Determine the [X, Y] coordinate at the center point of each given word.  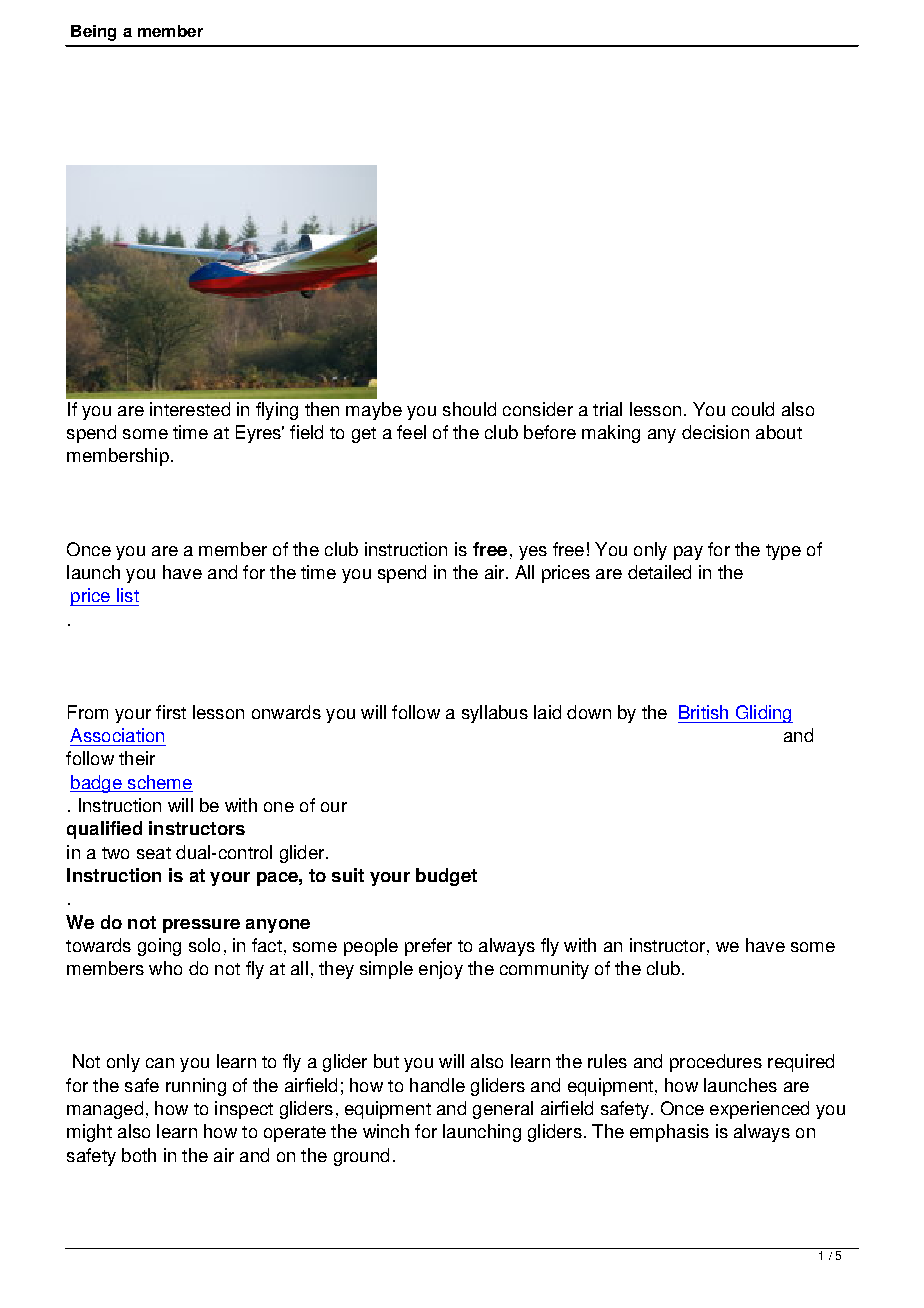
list [128, 595]
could [753, 409]
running [196, 1087]
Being [93, 33]
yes [533, 553]
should [469, 409]
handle [437, 1085]
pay [688, 553]
